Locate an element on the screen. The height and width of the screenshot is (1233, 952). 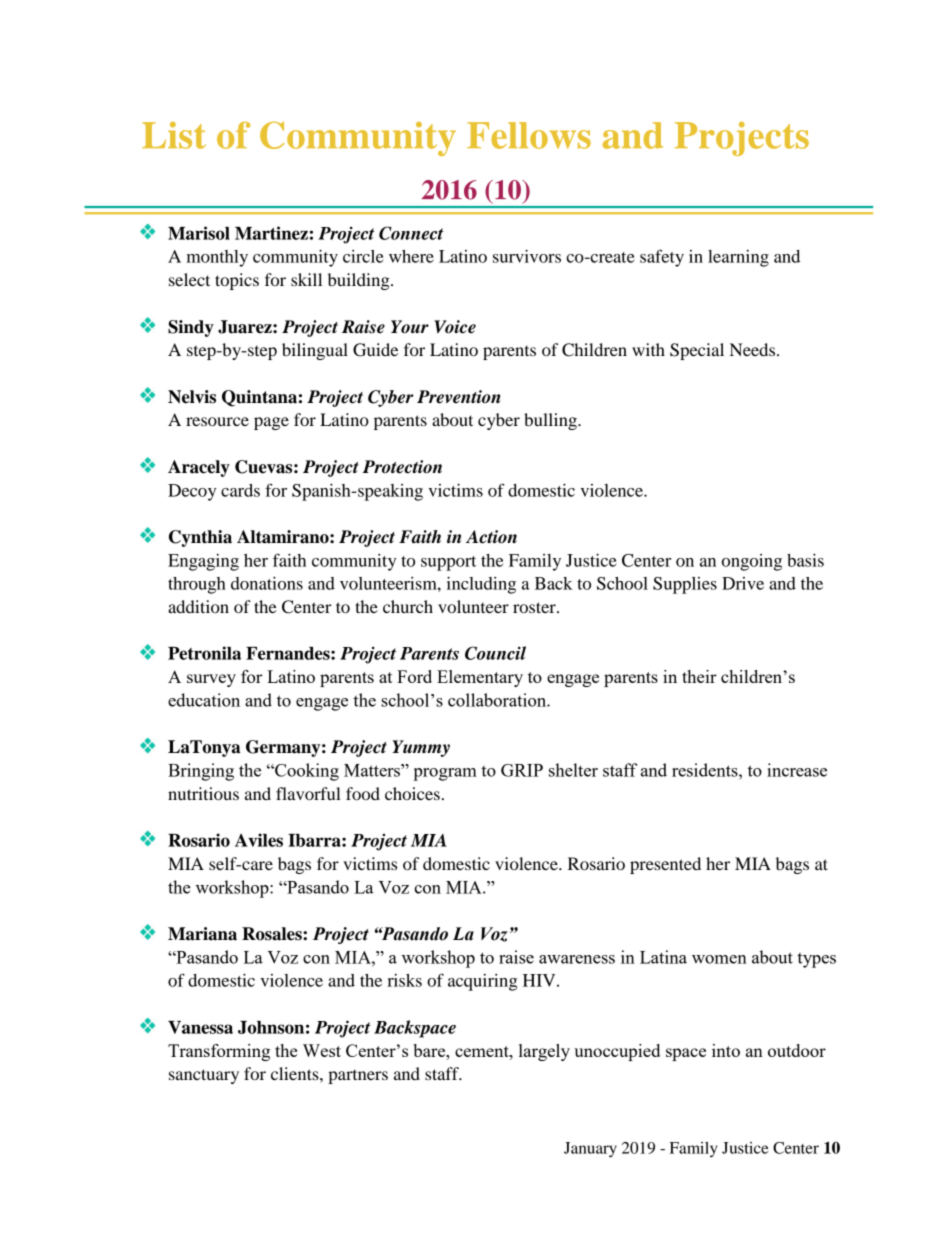
Action is located at coordinates (491, 537).
